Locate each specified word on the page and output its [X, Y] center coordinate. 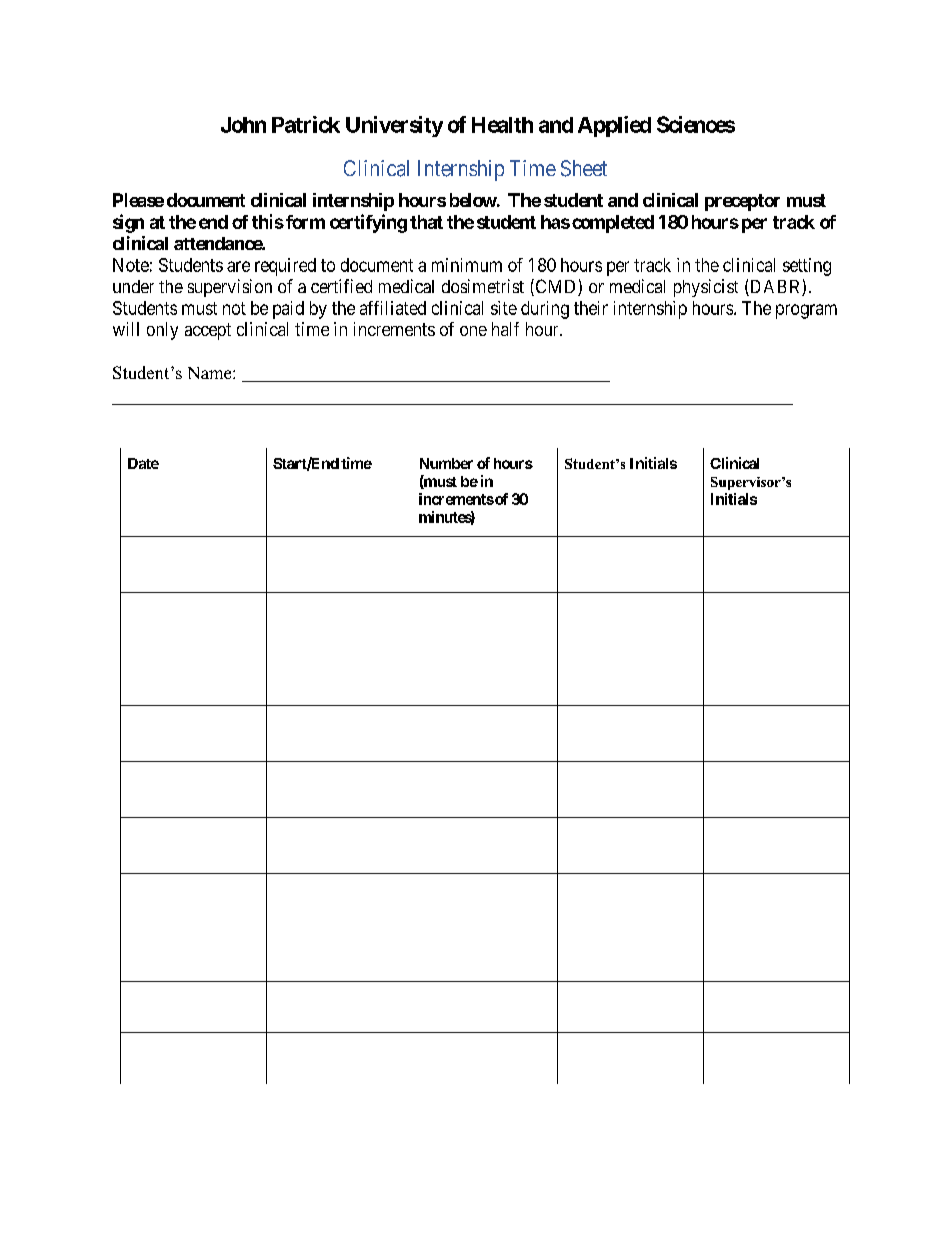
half [505, 329]
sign [128, 223]
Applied [614, 126]
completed [613, 224]
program [806, 311]
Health [502, 125]
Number [446, 463]
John [243, 125]
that [426, 222]
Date [143, 463]
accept [208, 331]
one [473, 331]
